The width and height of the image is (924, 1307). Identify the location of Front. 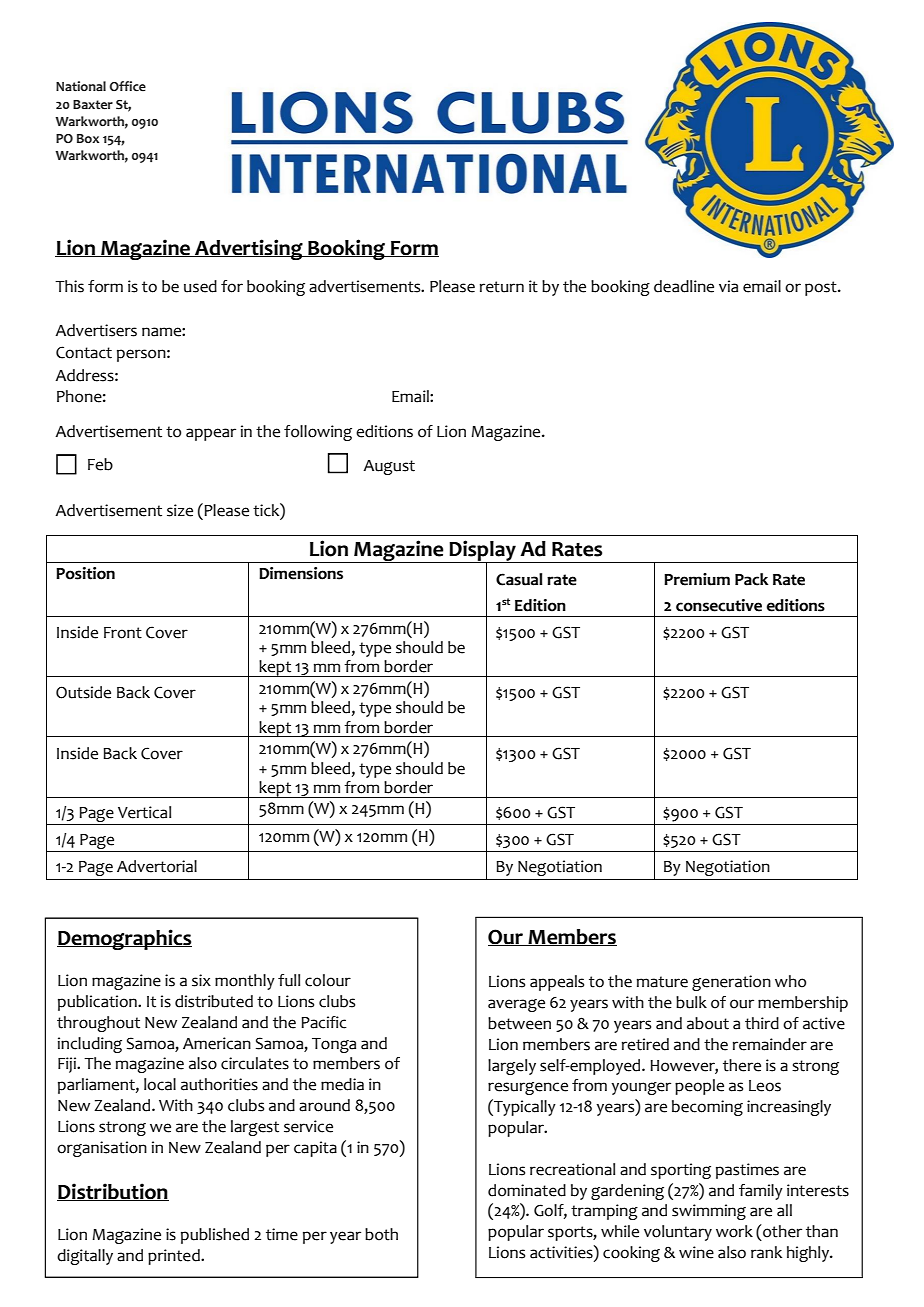
(123, 633).
